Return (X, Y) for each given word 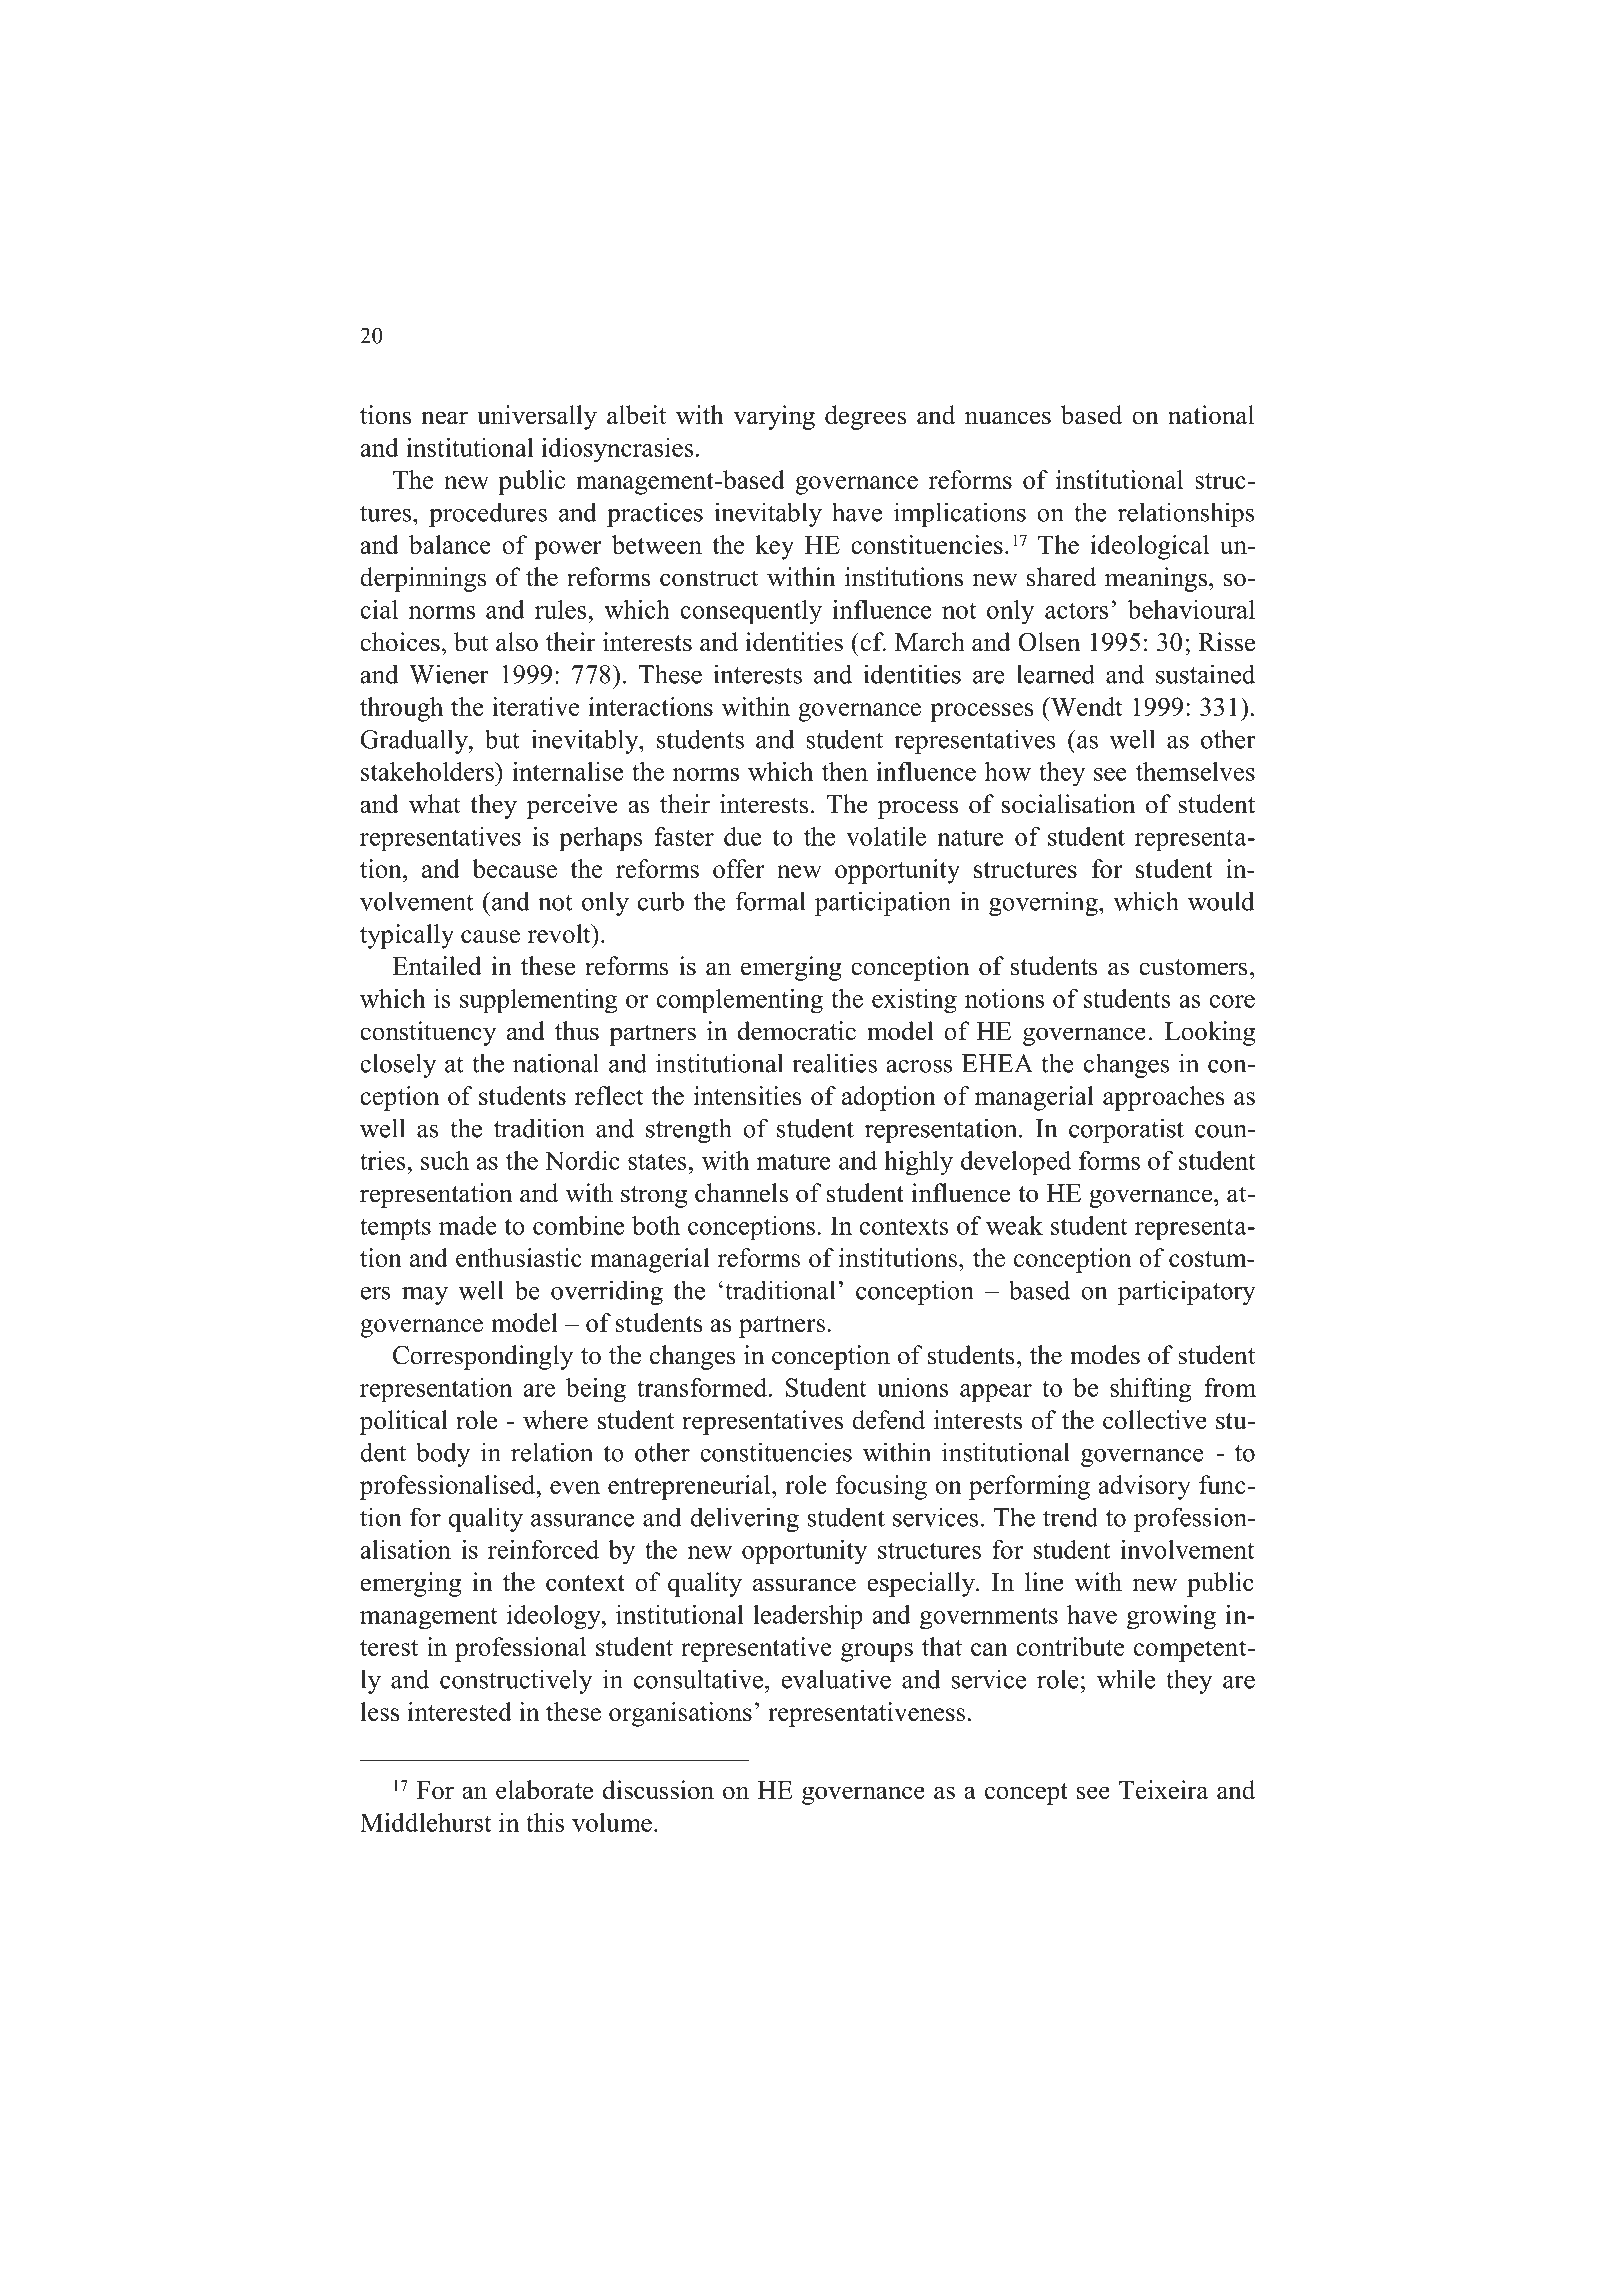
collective (1155, 1420)
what (434, 804)
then (845, 771)
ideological (1150, 547)
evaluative (836, 1679)
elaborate (544, 1790)
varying (774, 417)
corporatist (1126, 1130)
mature (793, 1161)
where (555, 1420)
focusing (881, 1487)
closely (398, 1065)
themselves (1195, 771)
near (444, 418)
